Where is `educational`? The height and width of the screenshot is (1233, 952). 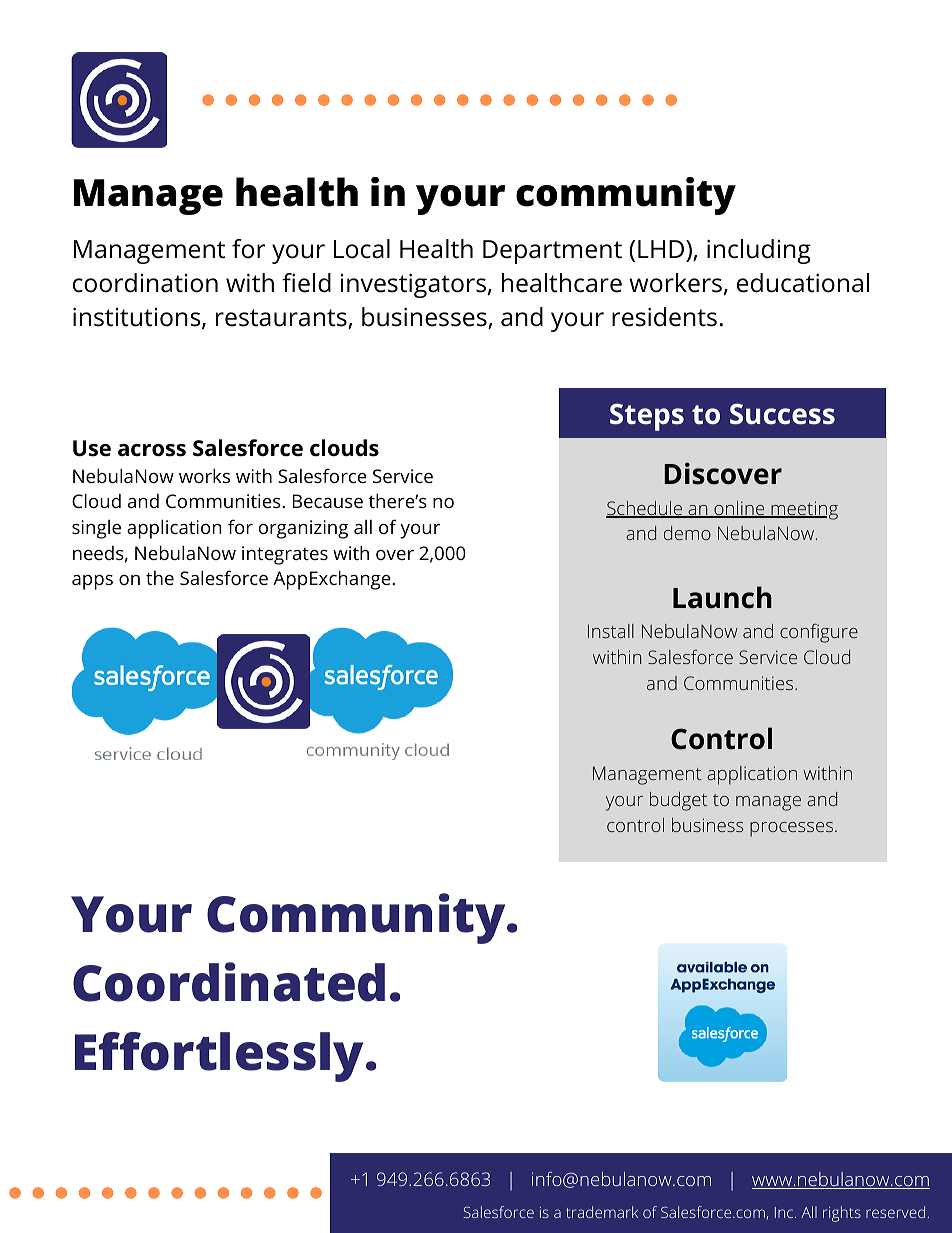
educational is located at coordinates (803, 283).
